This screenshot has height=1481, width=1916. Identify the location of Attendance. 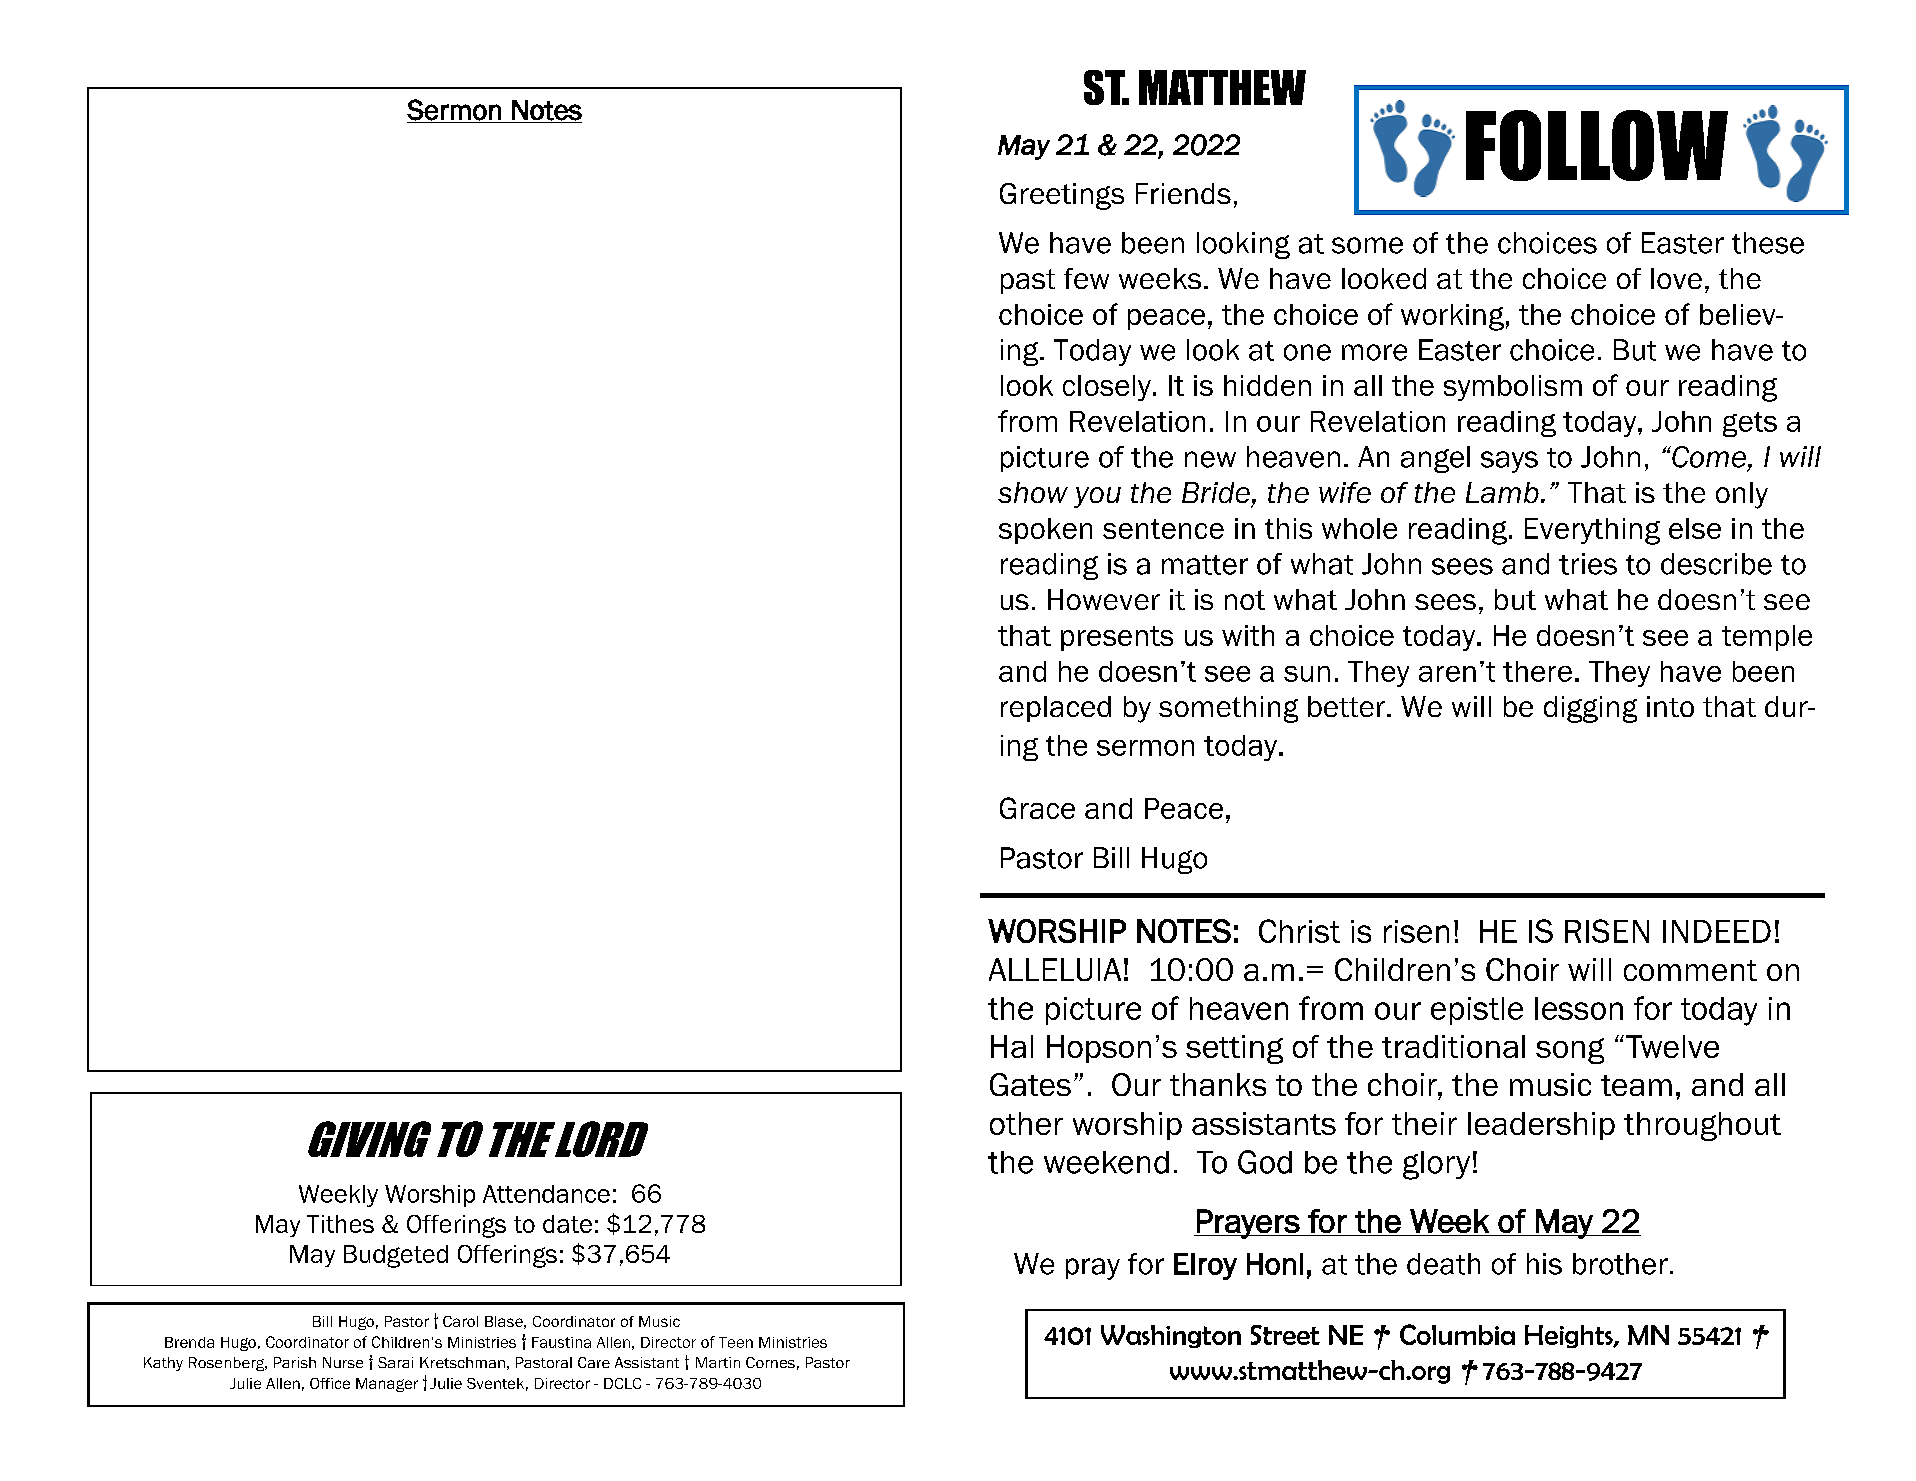
(546, 1194).
